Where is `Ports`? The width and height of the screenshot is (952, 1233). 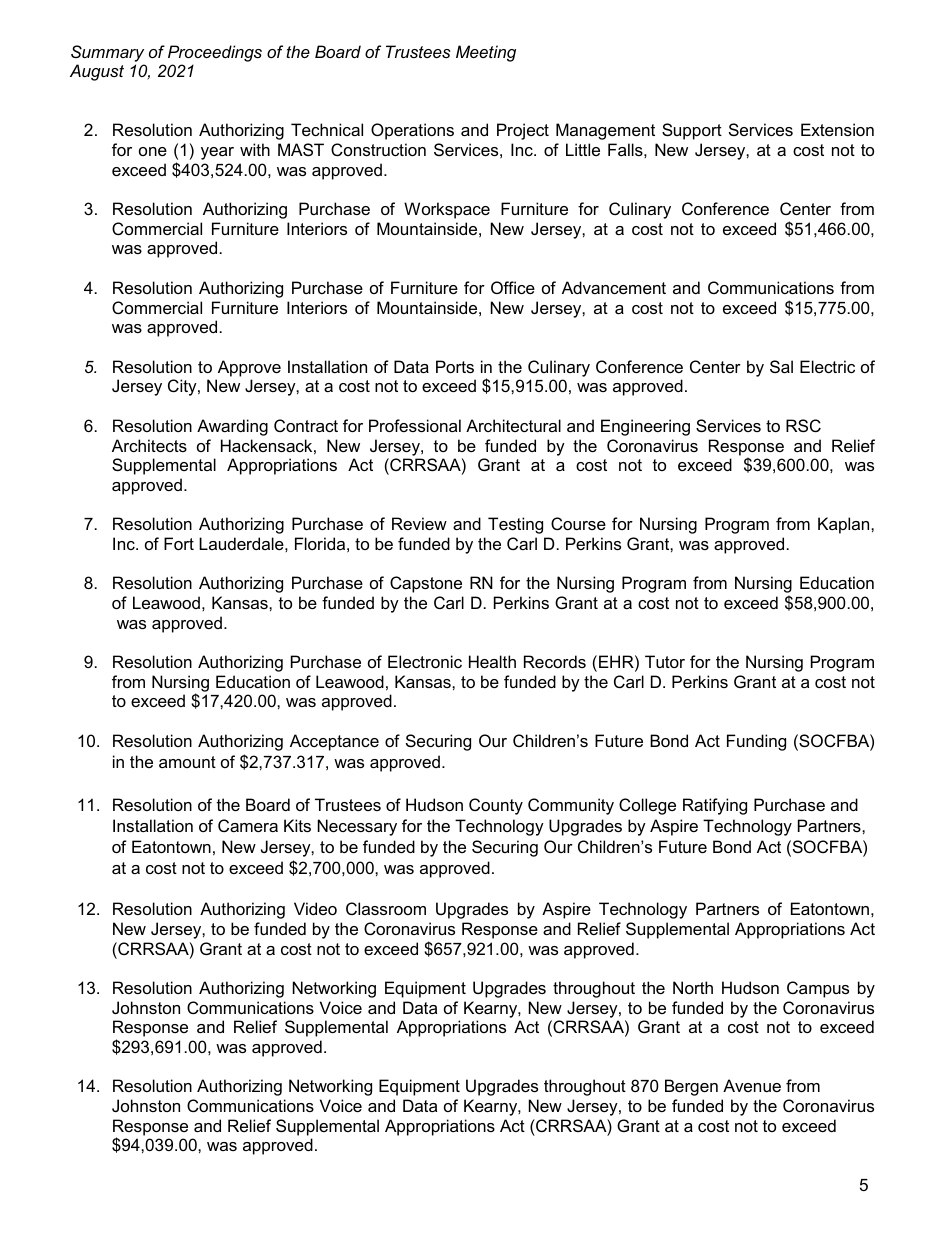
Ports is located at coordinates (455, 366).
